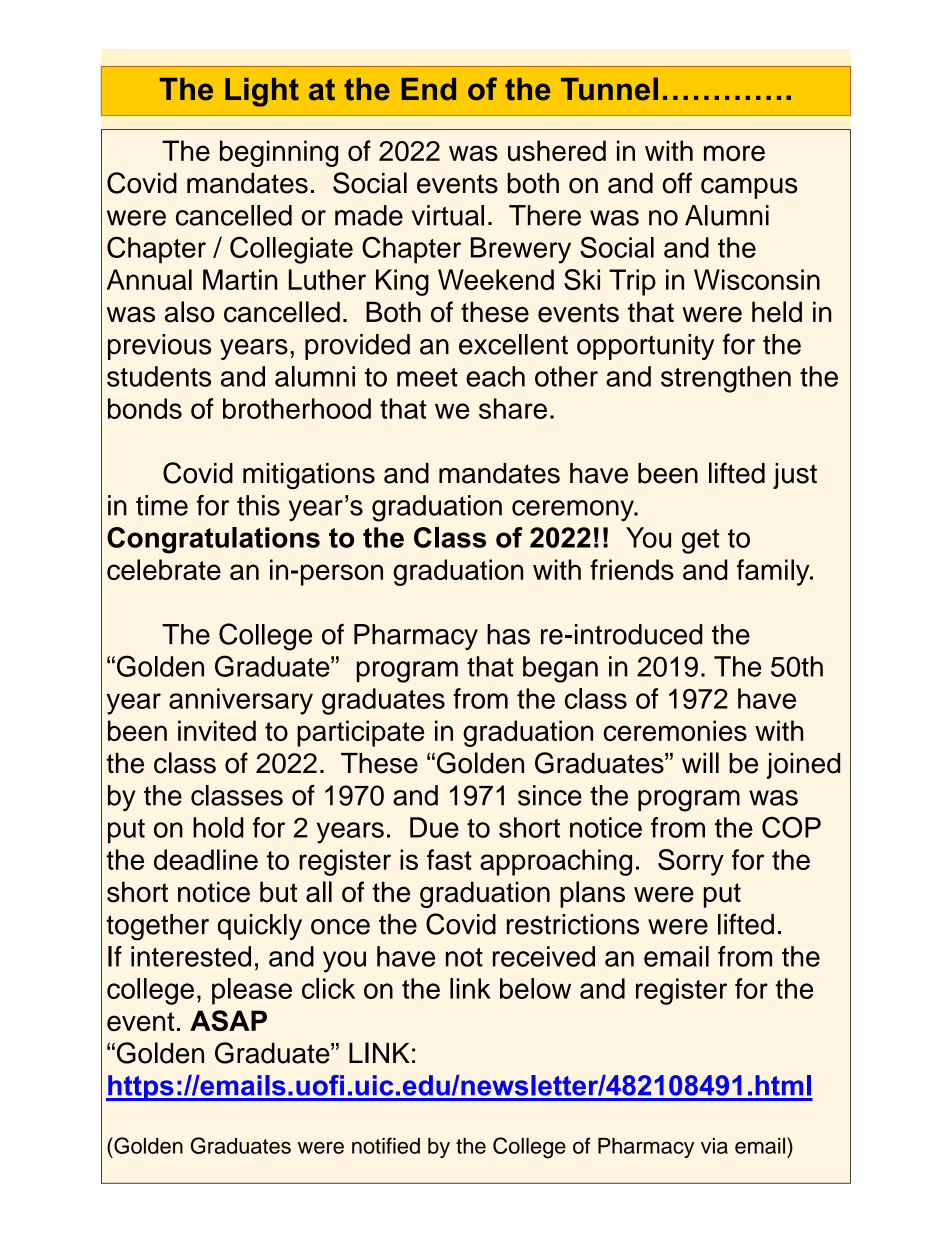 Image resolution: width=952 pixels, height=1233 pixels. Describe the element at coordinates (262, 92) in the page. I see `Light` at that location.
